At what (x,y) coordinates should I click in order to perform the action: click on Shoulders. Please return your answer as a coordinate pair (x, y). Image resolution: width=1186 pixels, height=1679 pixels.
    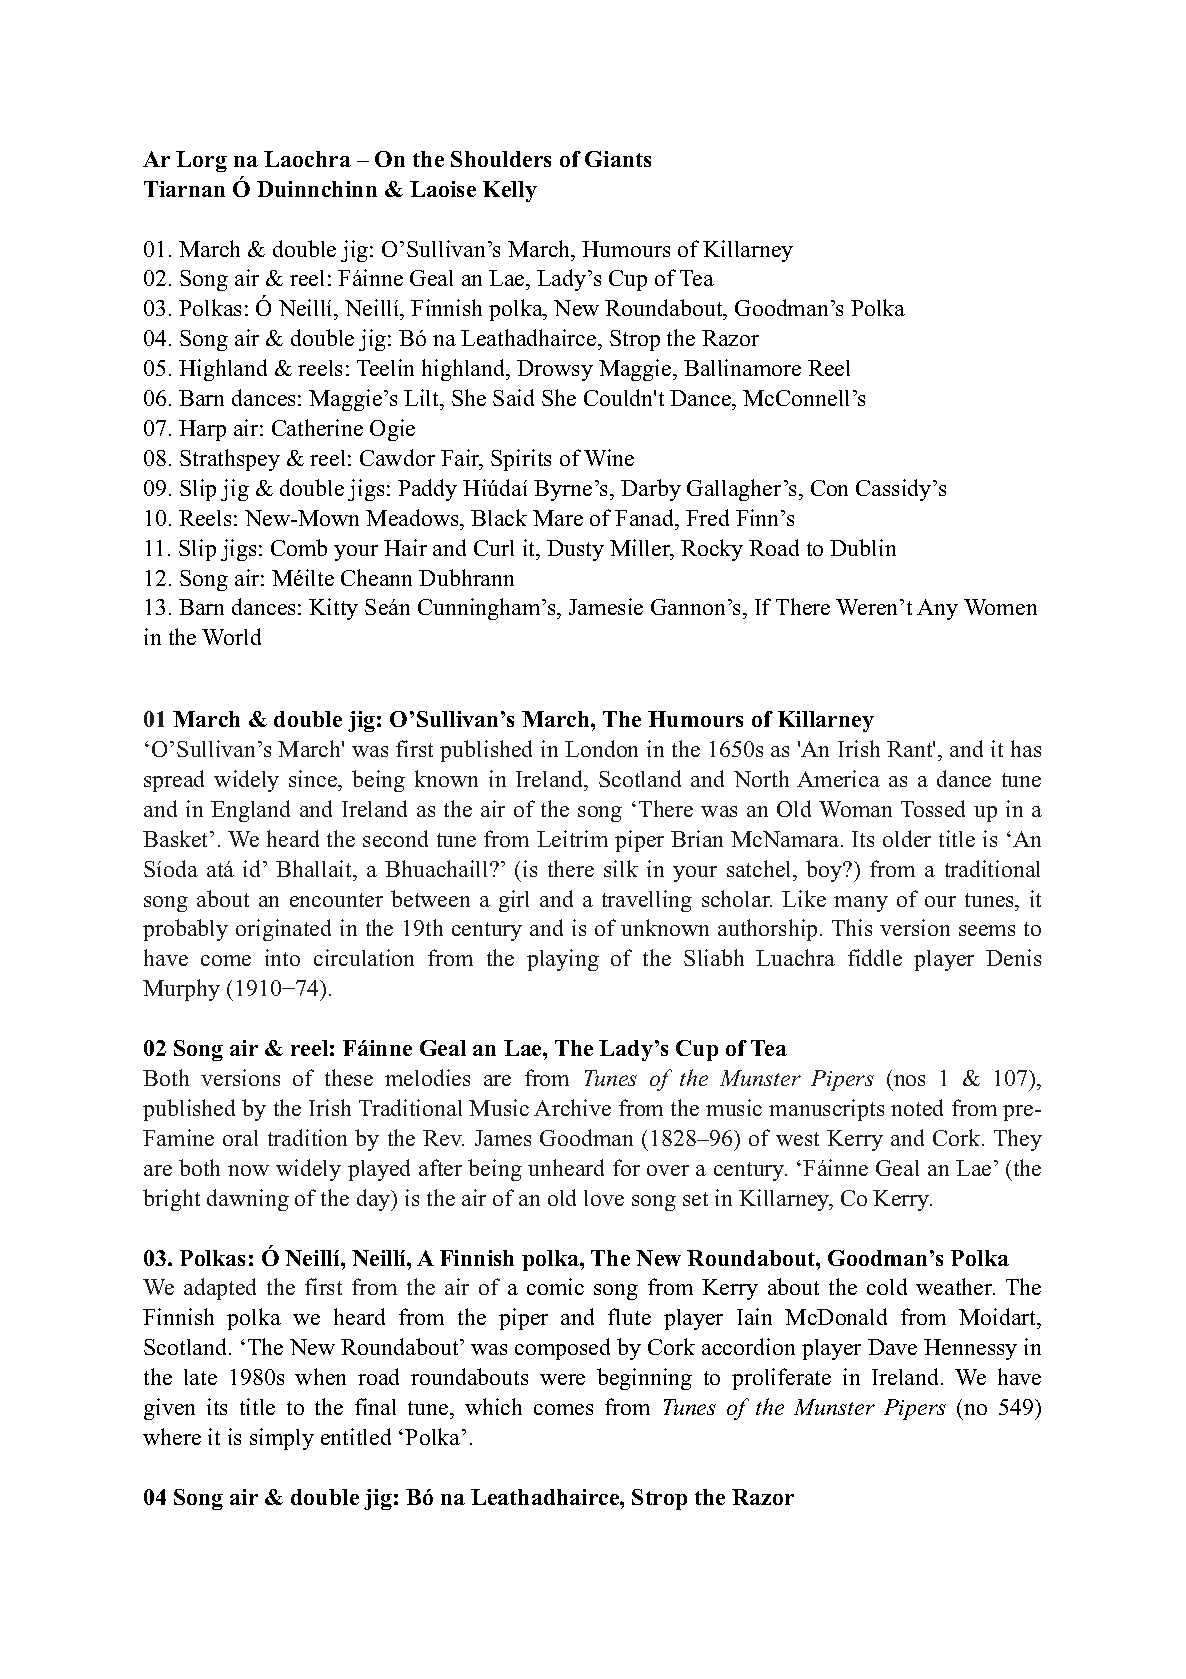
    Looking at the image, I should click on (501, 159).
